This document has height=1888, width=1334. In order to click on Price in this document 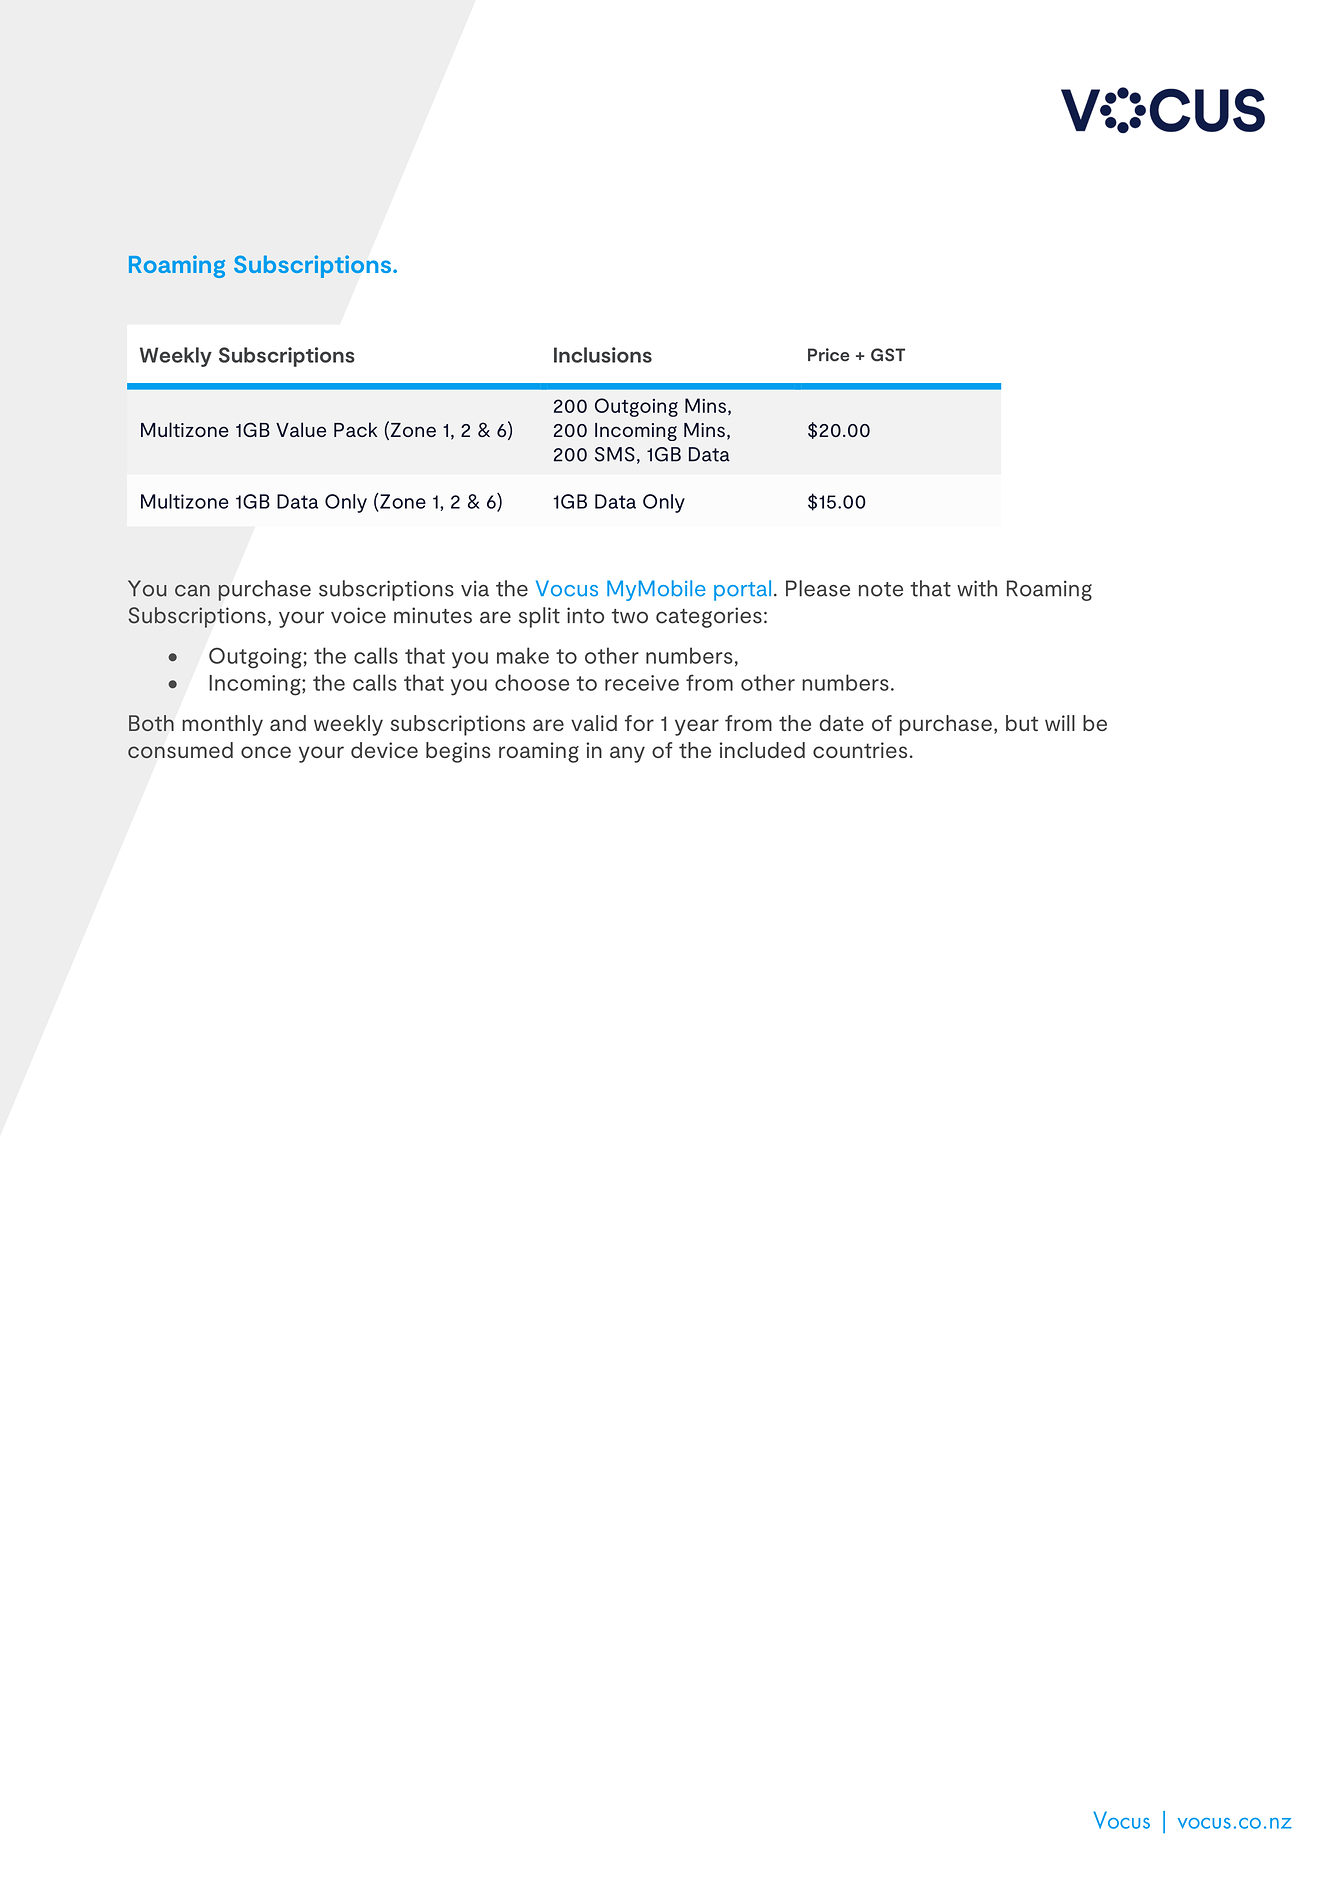, I will do `click(828, 355)`.
